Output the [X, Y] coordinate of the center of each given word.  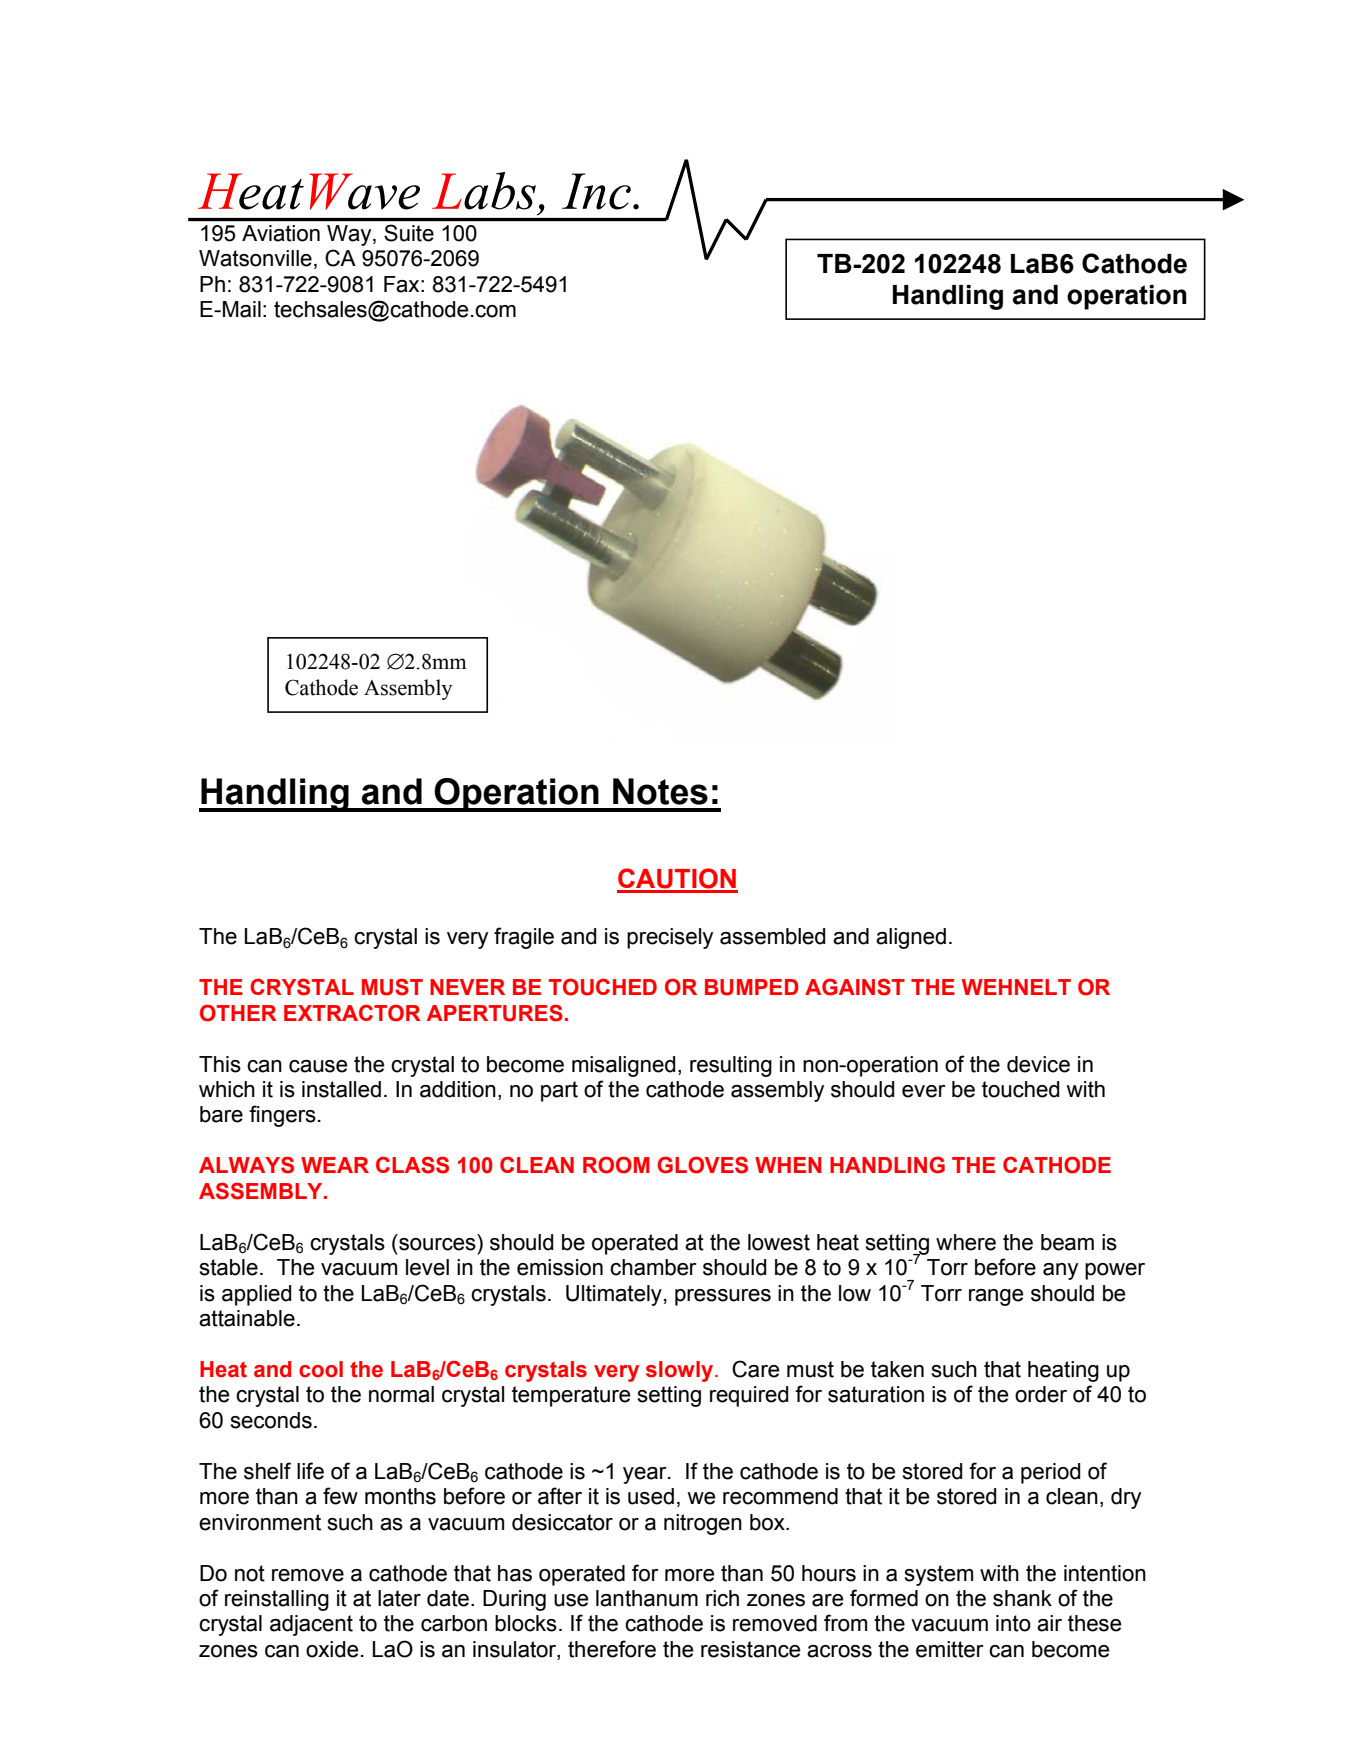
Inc [596, 191]
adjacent [311, 1625]
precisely [670, 938]
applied [257, 1295]
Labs [484, 191]
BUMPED [752, 987]
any [1060, 1271]
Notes [660, 791]
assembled [773, 936]
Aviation [281, 233]
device [1038, 1064]
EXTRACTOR [352, 1013]
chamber [653, 1267]
